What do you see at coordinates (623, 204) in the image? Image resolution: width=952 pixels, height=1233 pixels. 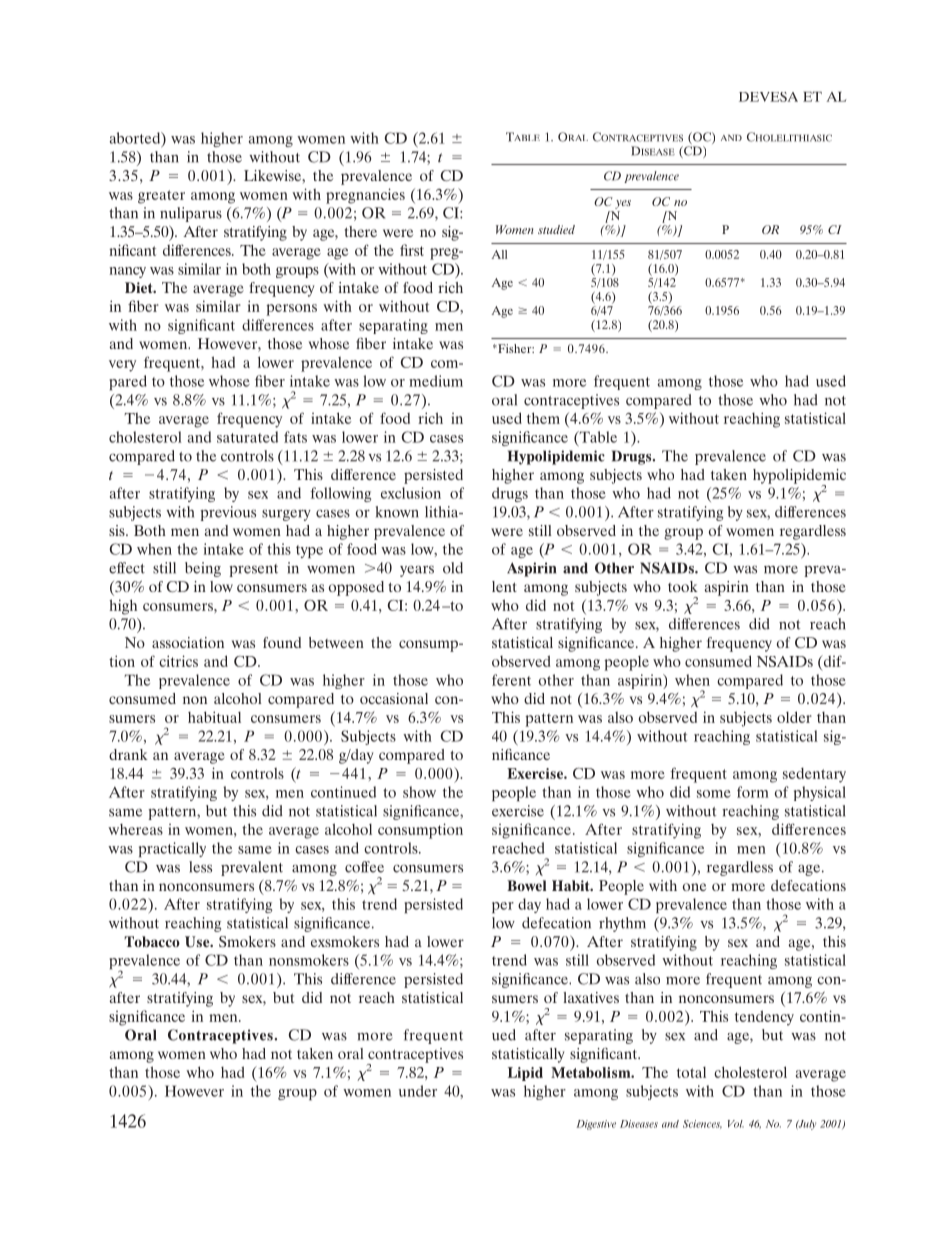 I see `yes` at bounding box center [623, 204].
